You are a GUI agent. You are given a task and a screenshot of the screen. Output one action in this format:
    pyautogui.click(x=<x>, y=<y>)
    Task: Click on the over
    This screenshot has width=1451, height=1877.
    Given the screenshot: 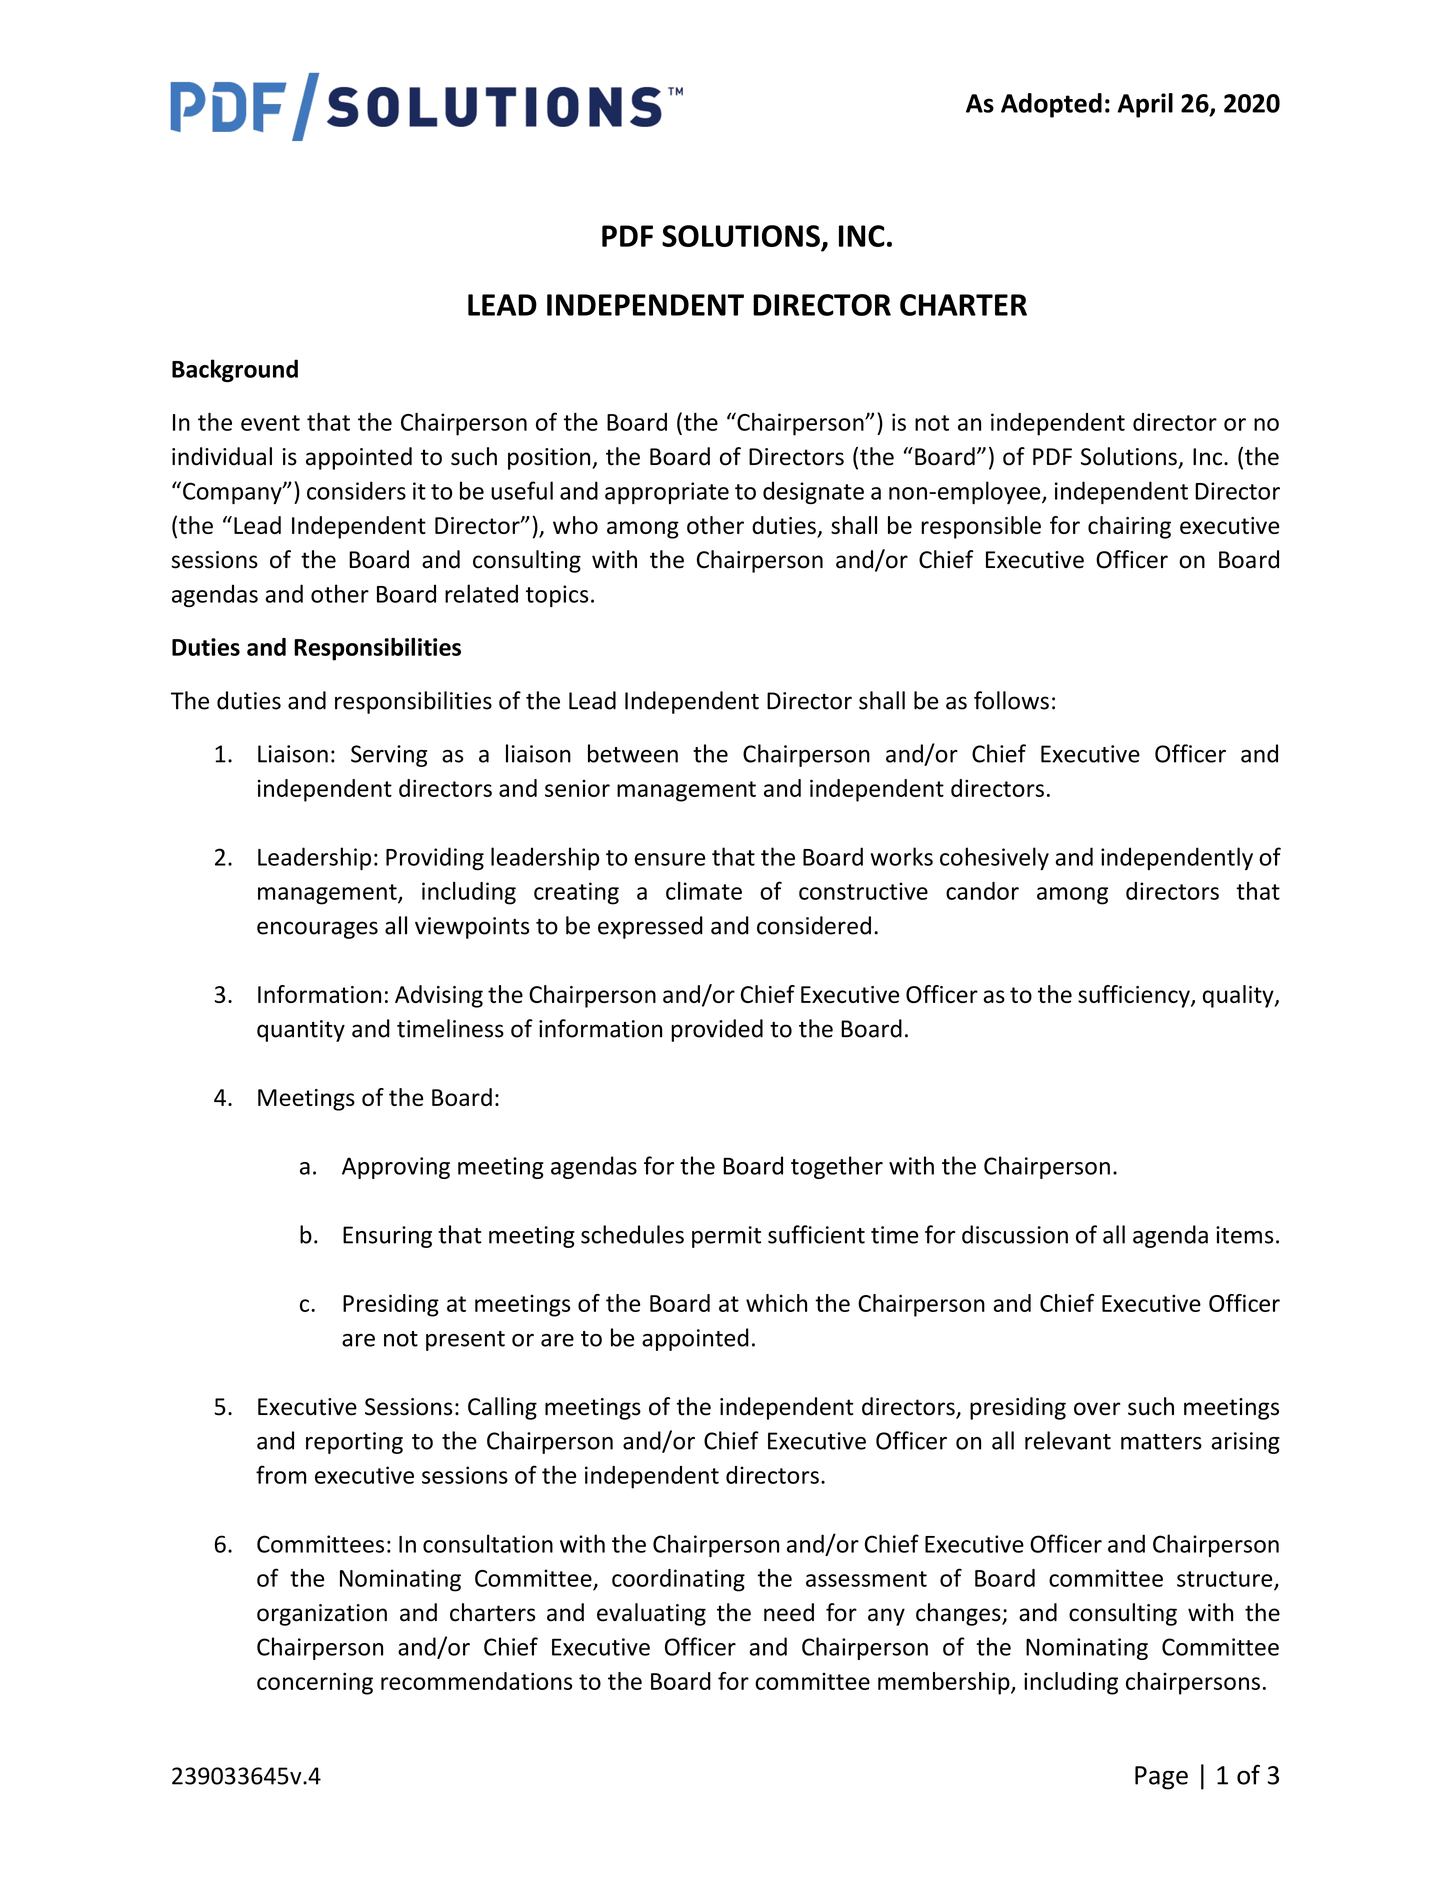 What is the action you would take?
    pyautogui.click(x=1097, y=1409)
